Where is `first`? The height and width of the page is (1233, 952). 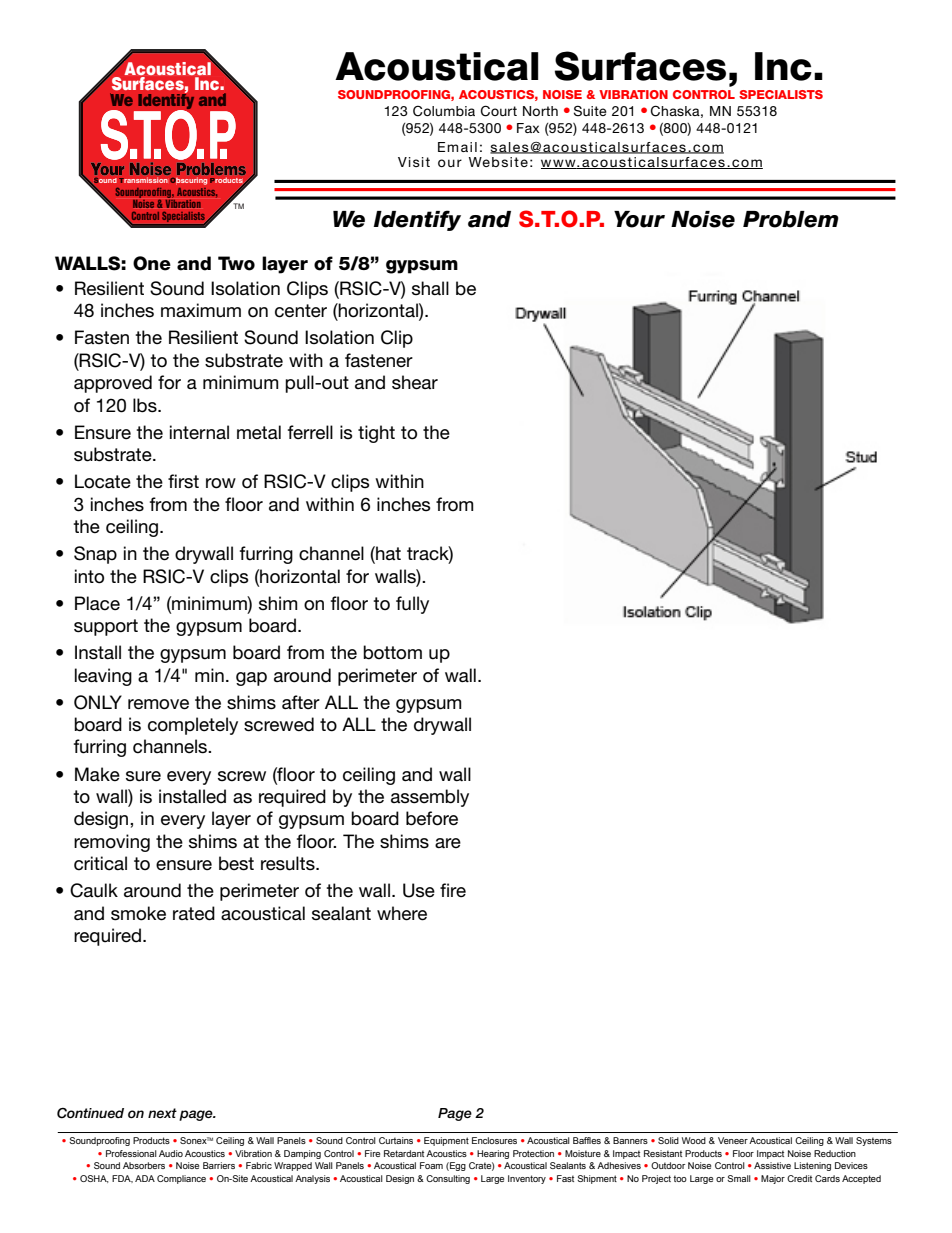
first is located at coordinates (183, 481).
